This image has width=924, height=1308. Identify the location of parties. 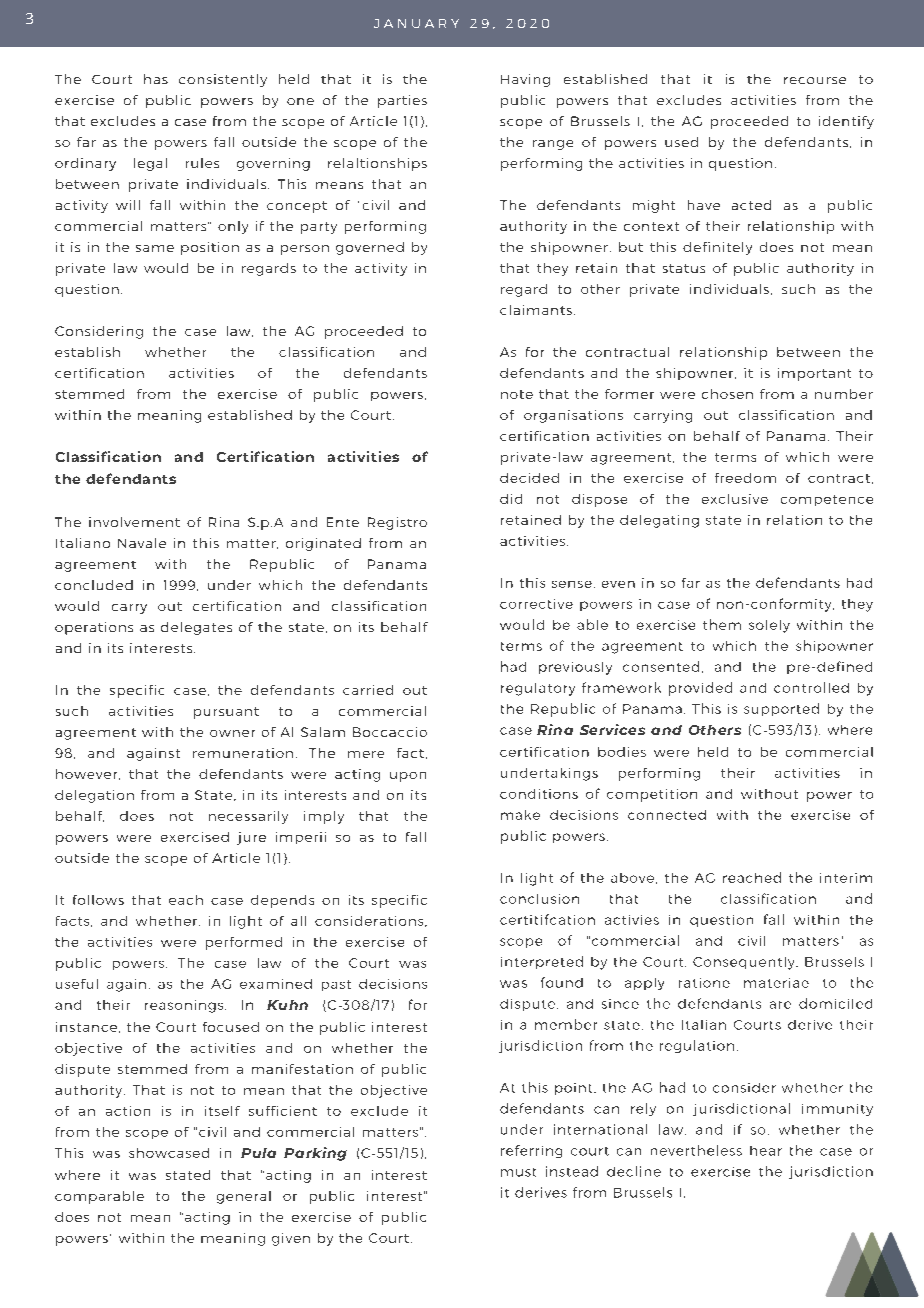
(402, 101).
